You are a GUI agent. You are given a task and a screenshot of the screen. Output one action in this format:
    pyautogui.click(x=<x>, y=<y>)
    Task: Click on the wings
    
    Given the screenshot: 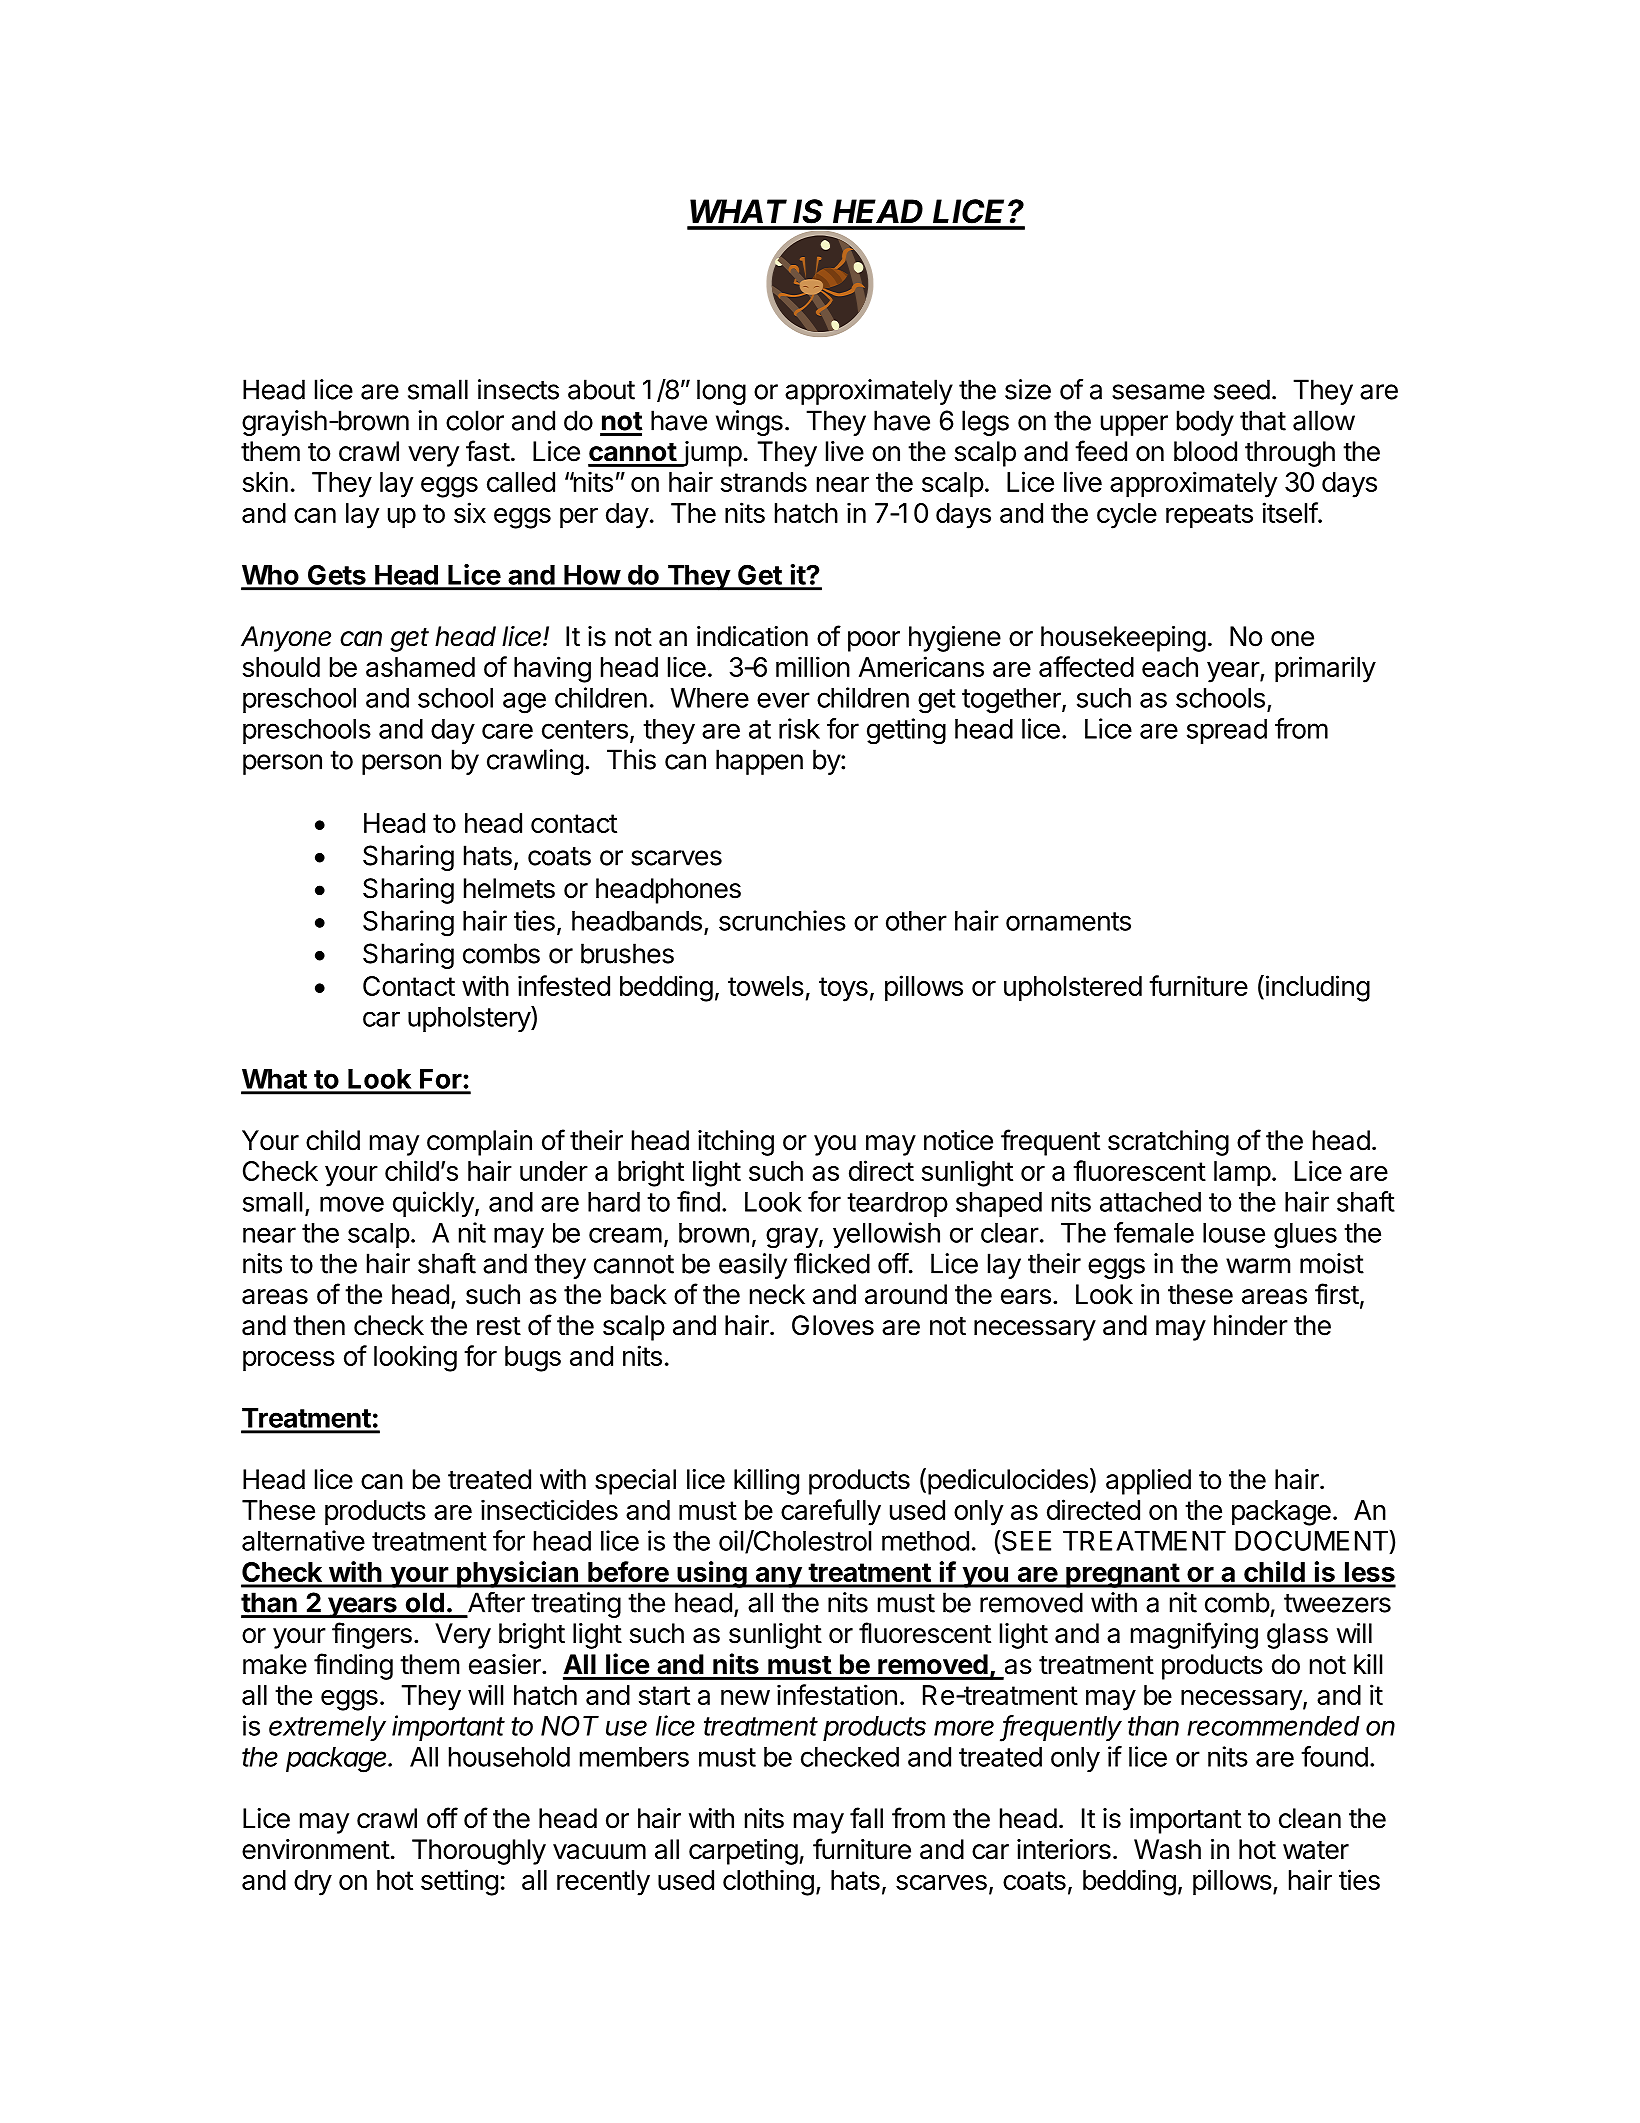 What is the action you would take?
    pyautogui.click(x=749, y=423)
